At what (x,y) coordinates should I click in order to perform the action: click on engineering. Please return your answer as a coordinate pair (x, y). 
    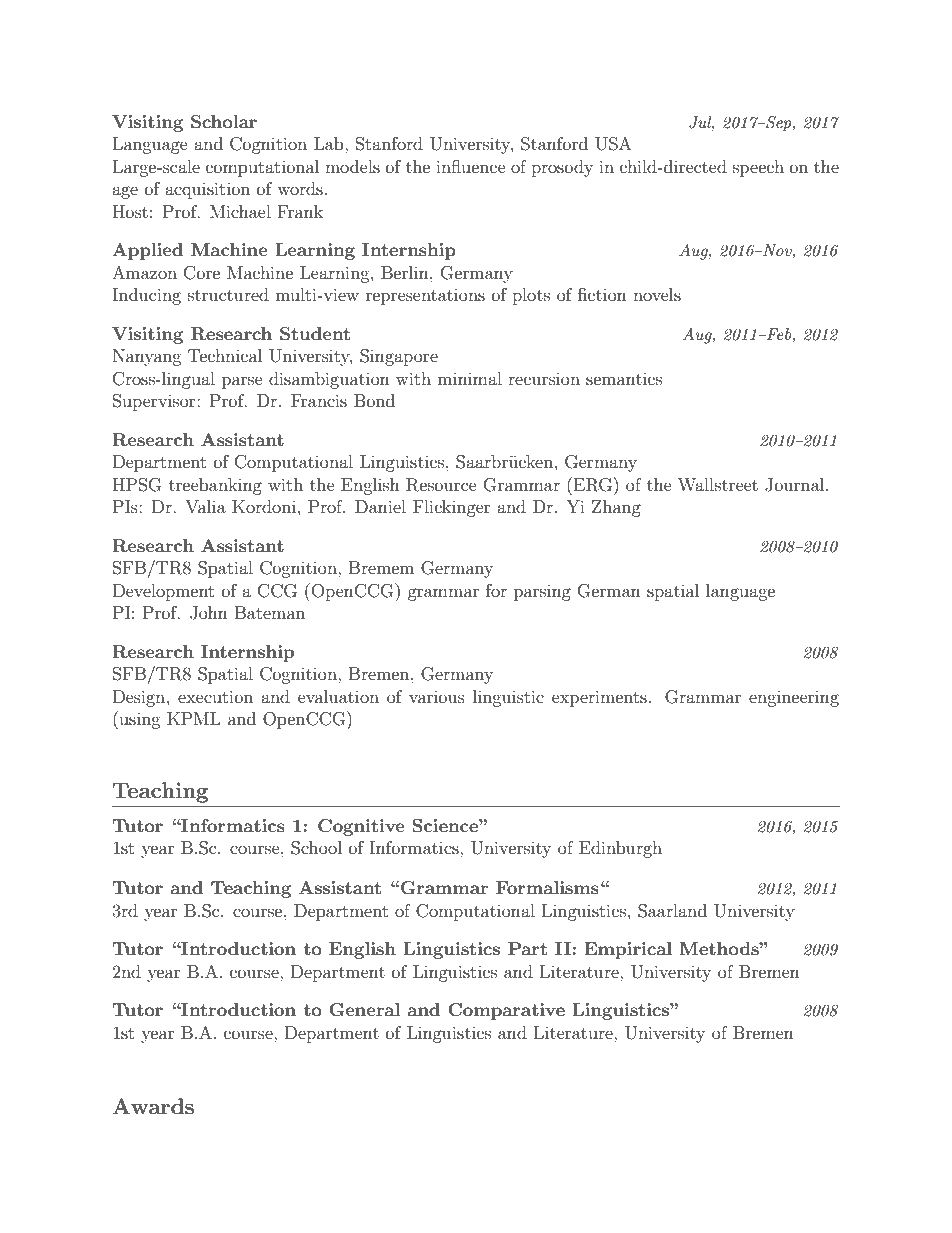
    Looking at the image, I should click on (794, 698).
